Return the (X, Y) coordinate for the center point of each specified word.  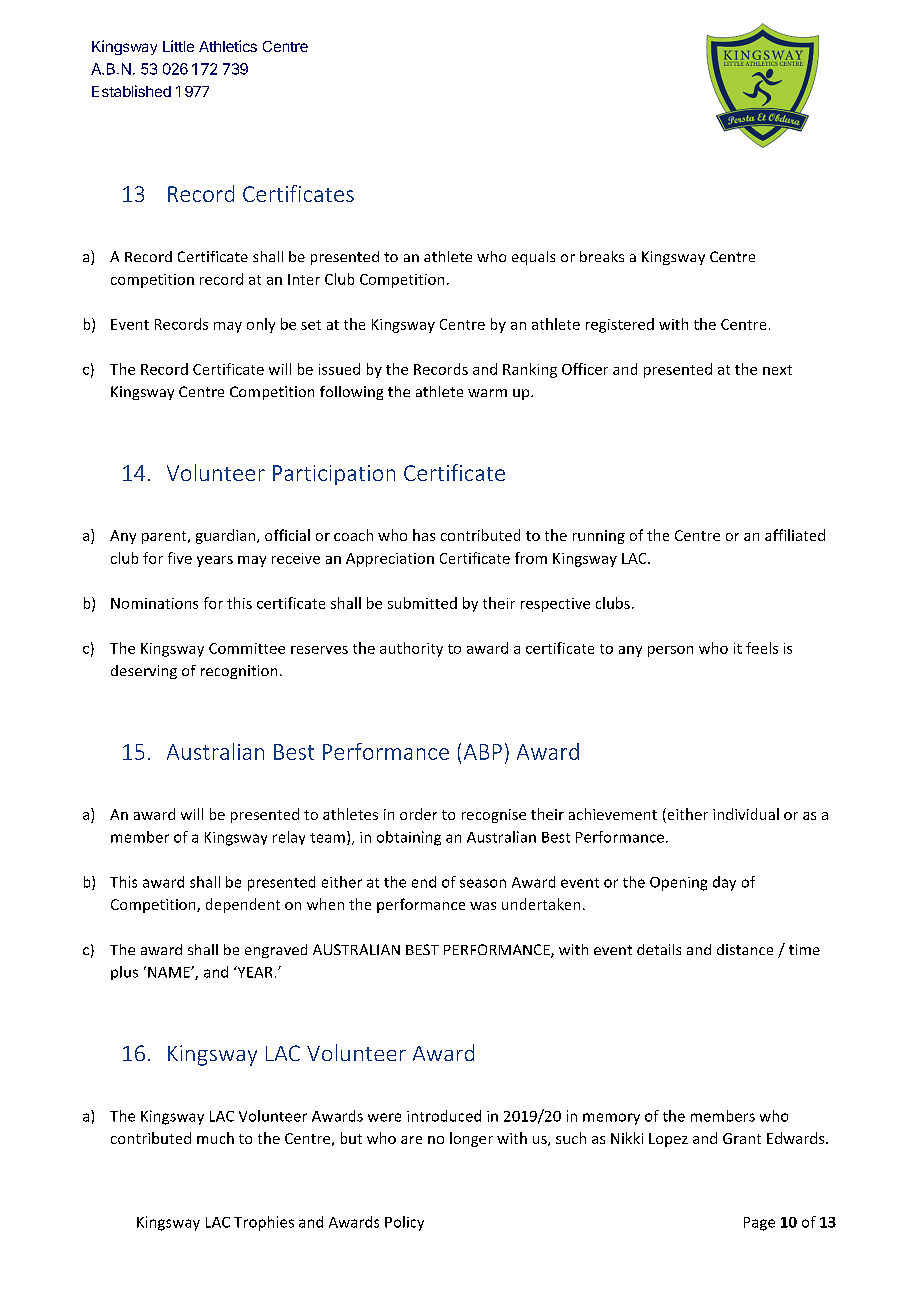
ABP (483, 752)
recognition (239, 672)
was (483, 906)
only (261, 325)
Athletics (228, 46)
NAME (170, 972)
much (215, 1138)
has (424, 535)
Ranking (530, 370)
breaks (602, 256)
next (777, 370)
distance (745, 949)
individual (746, 814)
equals (533, 258)
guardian (227, 536)
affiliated (795, 535)
